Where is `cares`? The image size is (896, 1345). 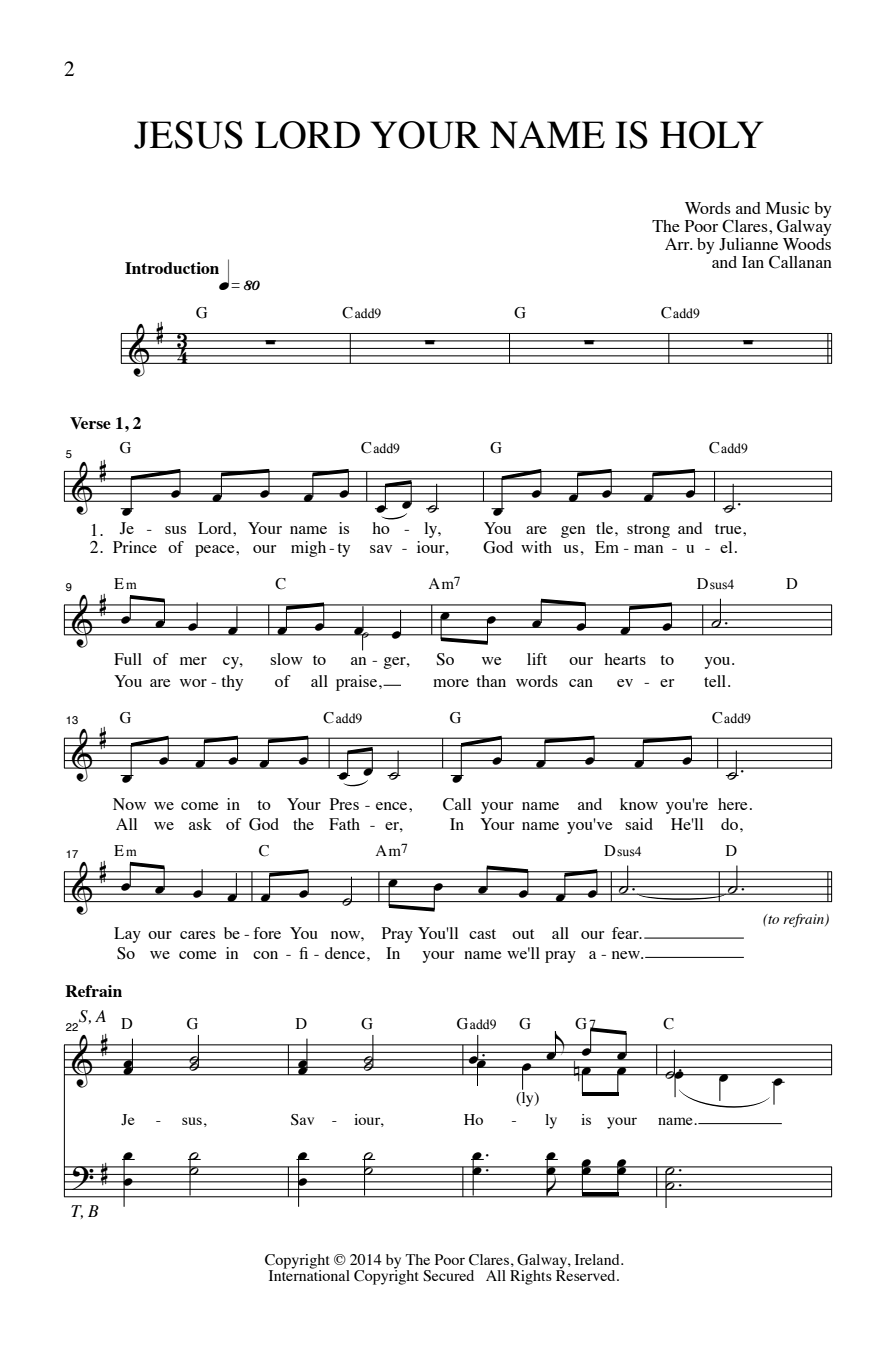 cares is located at coordinates (197, 935).
